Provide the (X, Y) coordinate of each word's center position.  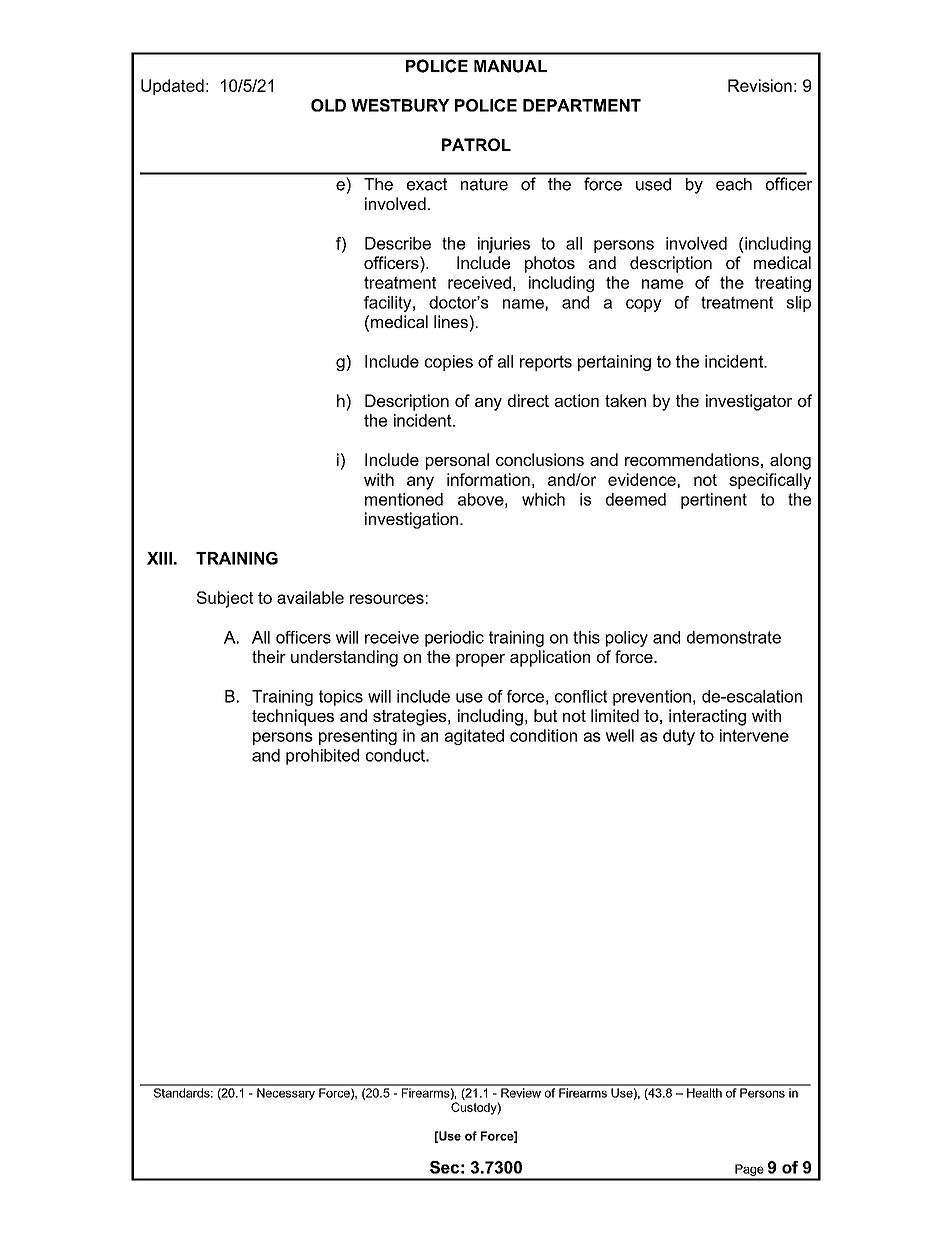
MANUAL (510, 66)
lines (451, 321)
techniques (293, 717)
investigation (411, 520)
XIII (159, 558)
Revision (760, 85)
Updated (172, 87)
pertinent (714, 501)
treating (783, 284)
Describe (398, 243)
